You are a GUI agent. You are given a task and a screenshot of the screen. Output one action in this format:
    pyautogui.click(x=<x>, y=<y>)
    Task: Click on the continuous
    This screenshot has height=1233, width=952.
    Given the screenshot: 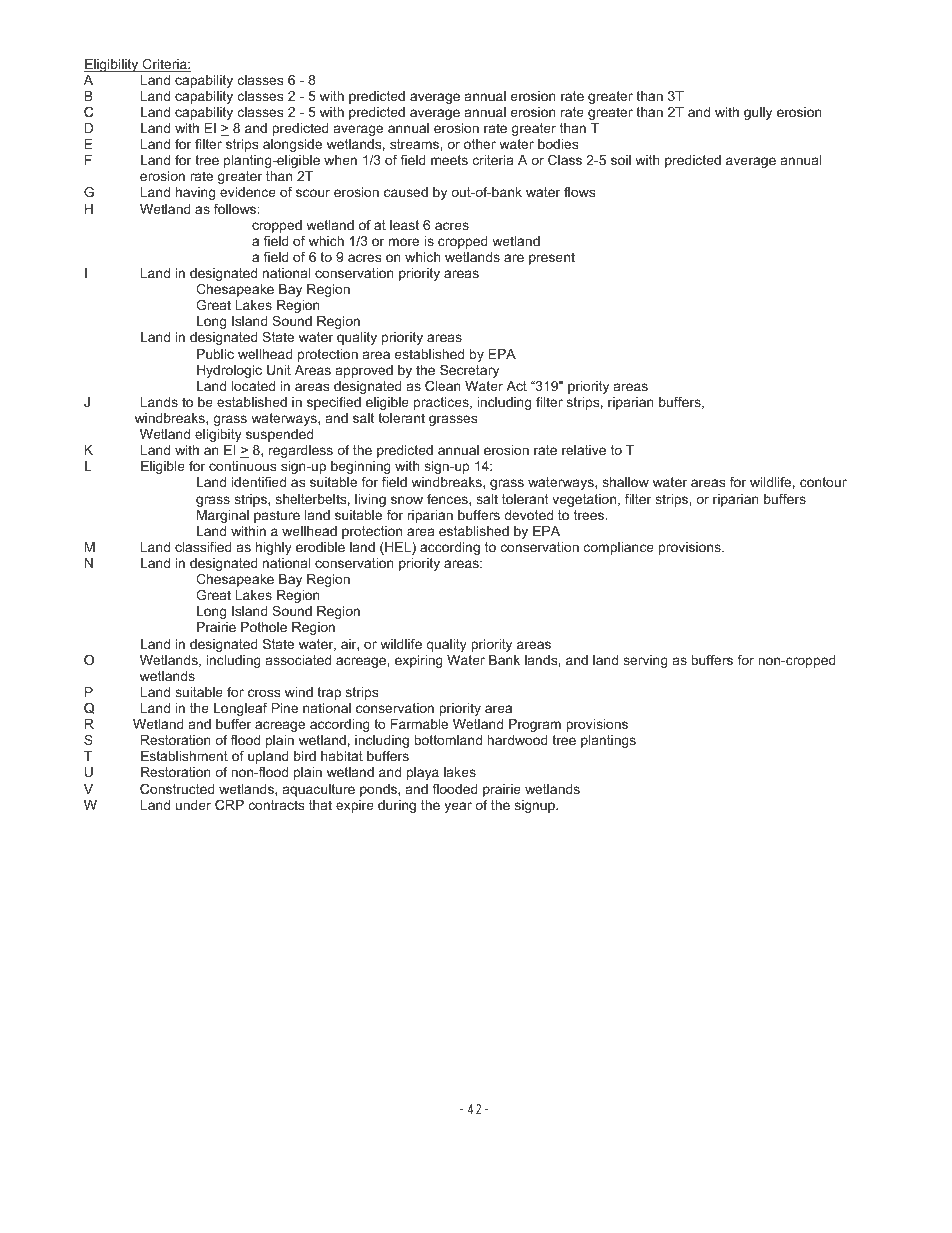 What is the action you would take?
    pyautogui.click(x=242, y=466)
